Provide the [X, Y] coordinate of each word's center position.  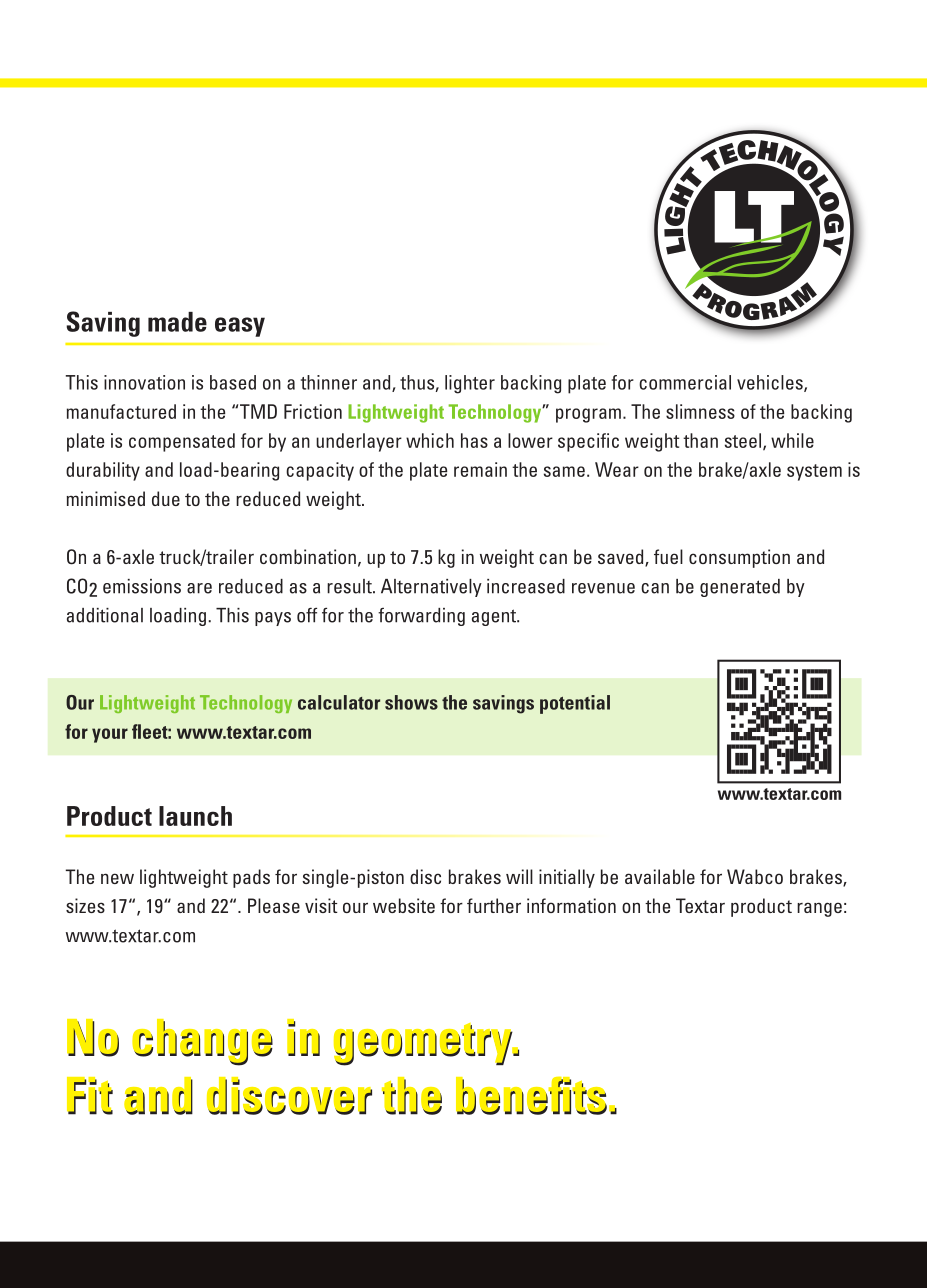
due [166, 498]
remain [480, 469]
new [117, 878]
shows [411, 702]
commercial [685, 382]
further [494, 905]
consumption [739, 558]
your [110, 735]
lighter [470, 384]
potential [575, 704]
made [177, 322]
